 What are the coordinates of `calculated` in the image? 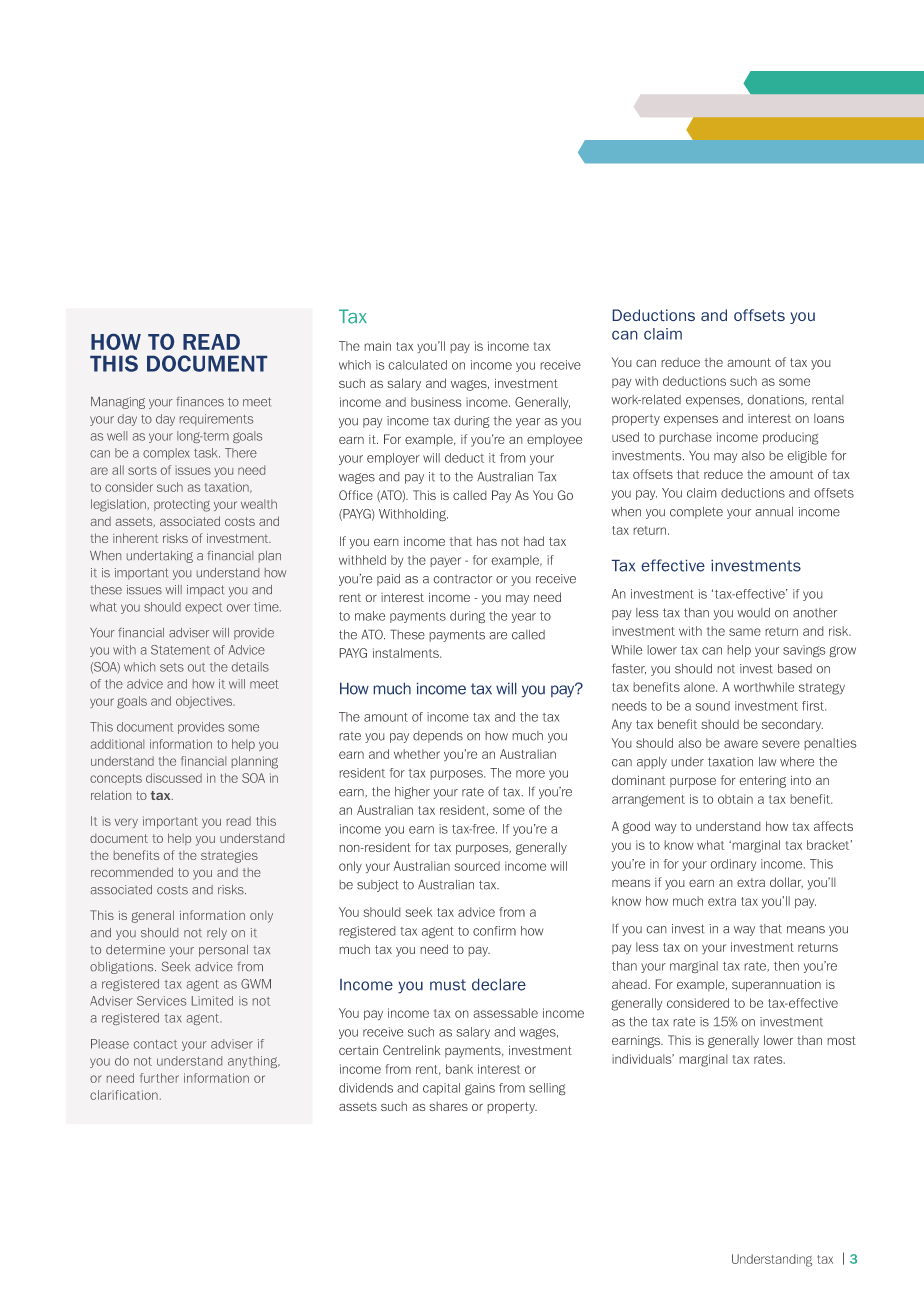 It's located at (417, 365).
